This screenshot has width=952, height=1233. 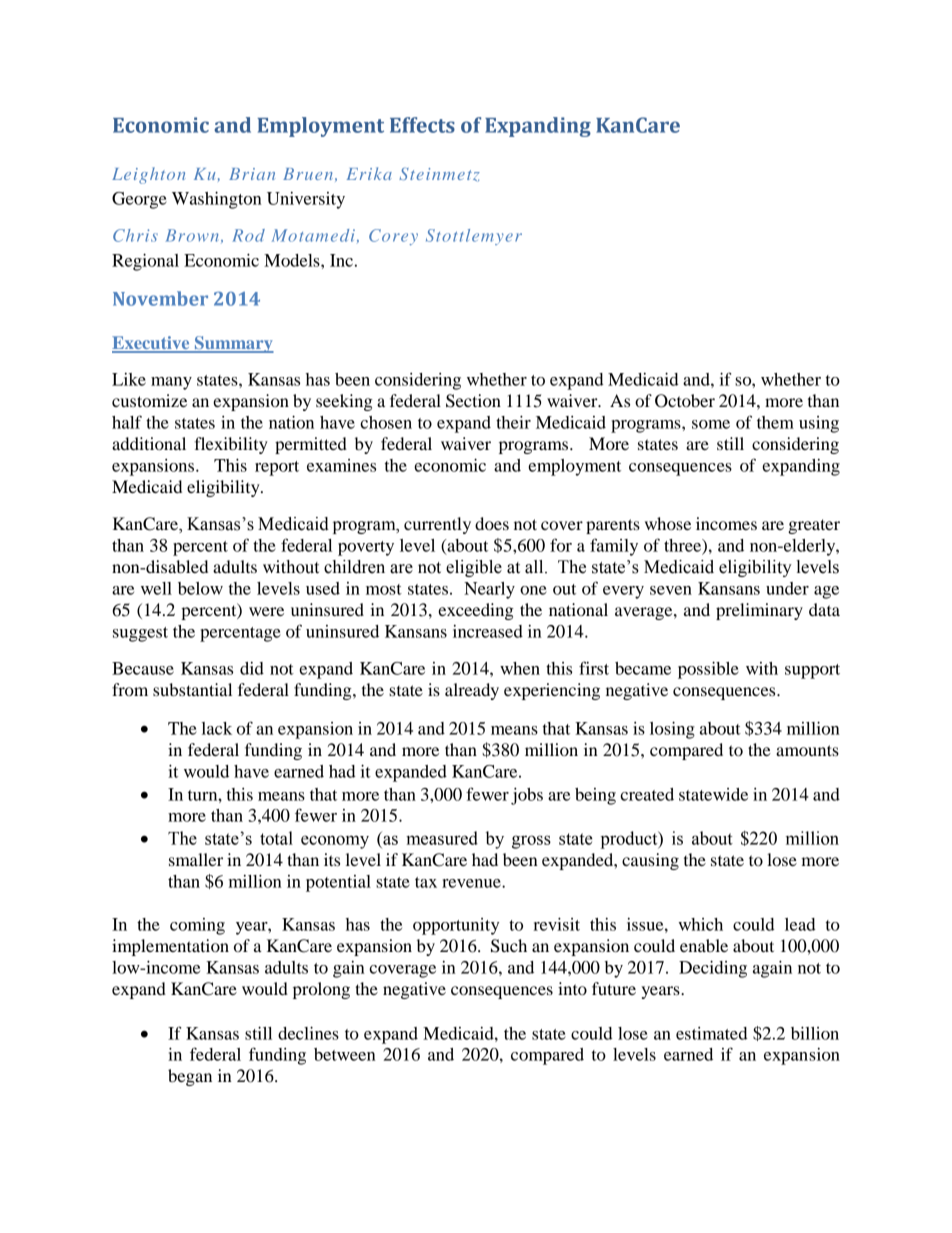 I want to click on between, so click(x=345, y=1054).
